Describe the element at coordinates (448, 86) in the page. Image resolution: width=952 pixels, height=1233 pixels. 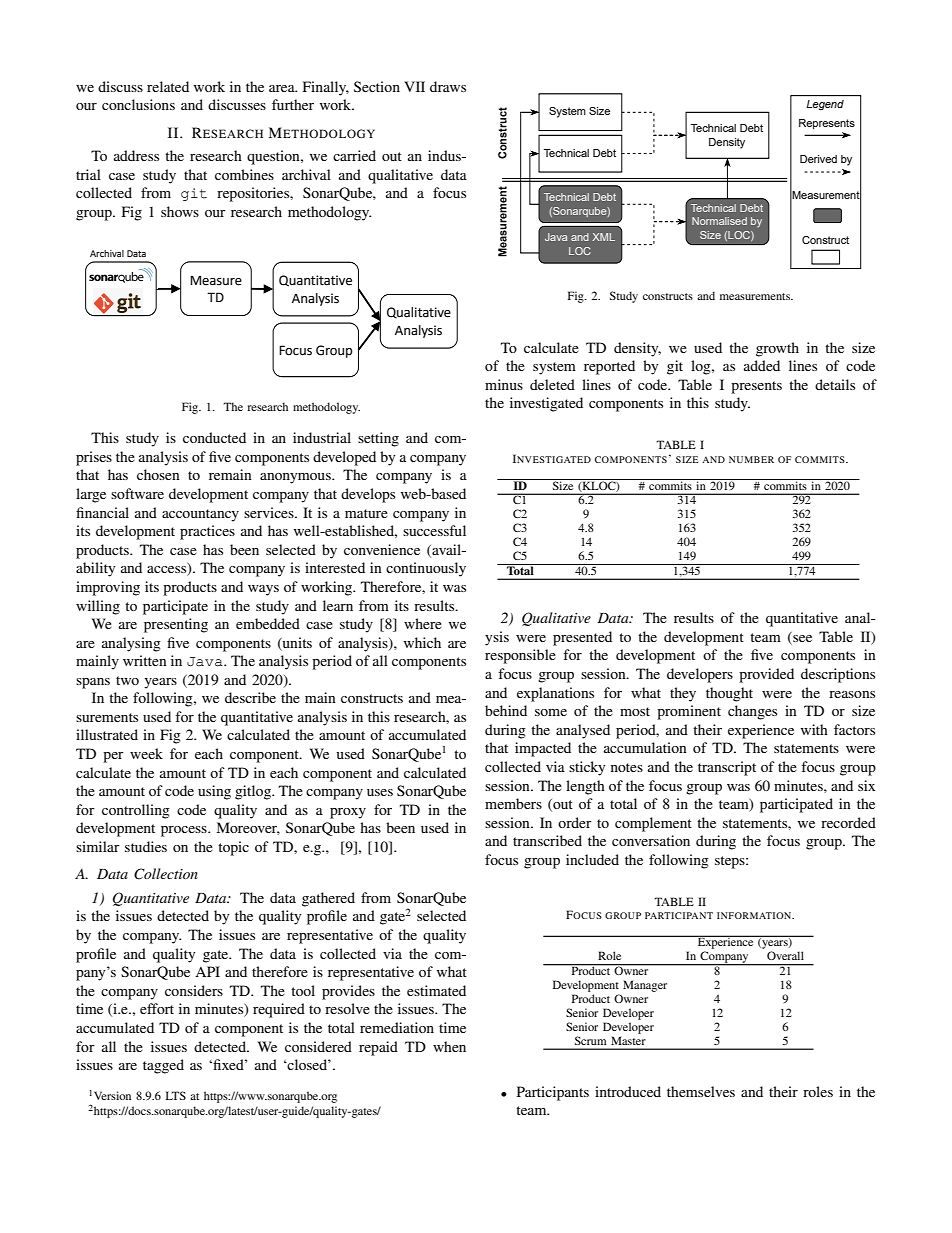
I see `draws` at that location.
